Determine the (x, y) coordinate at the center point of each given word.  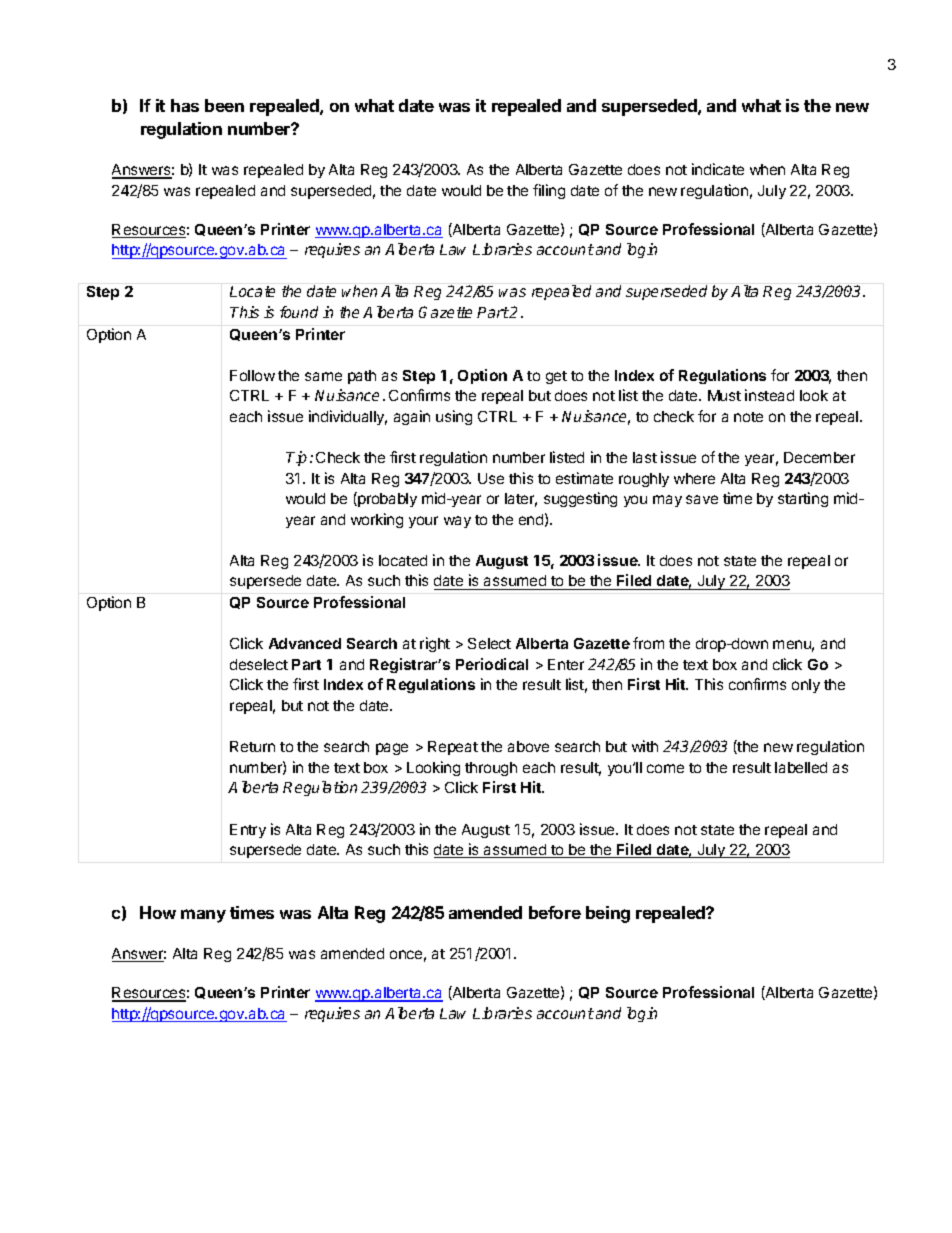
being (608, 914)
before (555, 912)
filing (549, 191)
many (203, 916)
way (457, 522)
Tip (296, 458)
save (702, 499)
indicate (718, 169)
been (224, 105)
